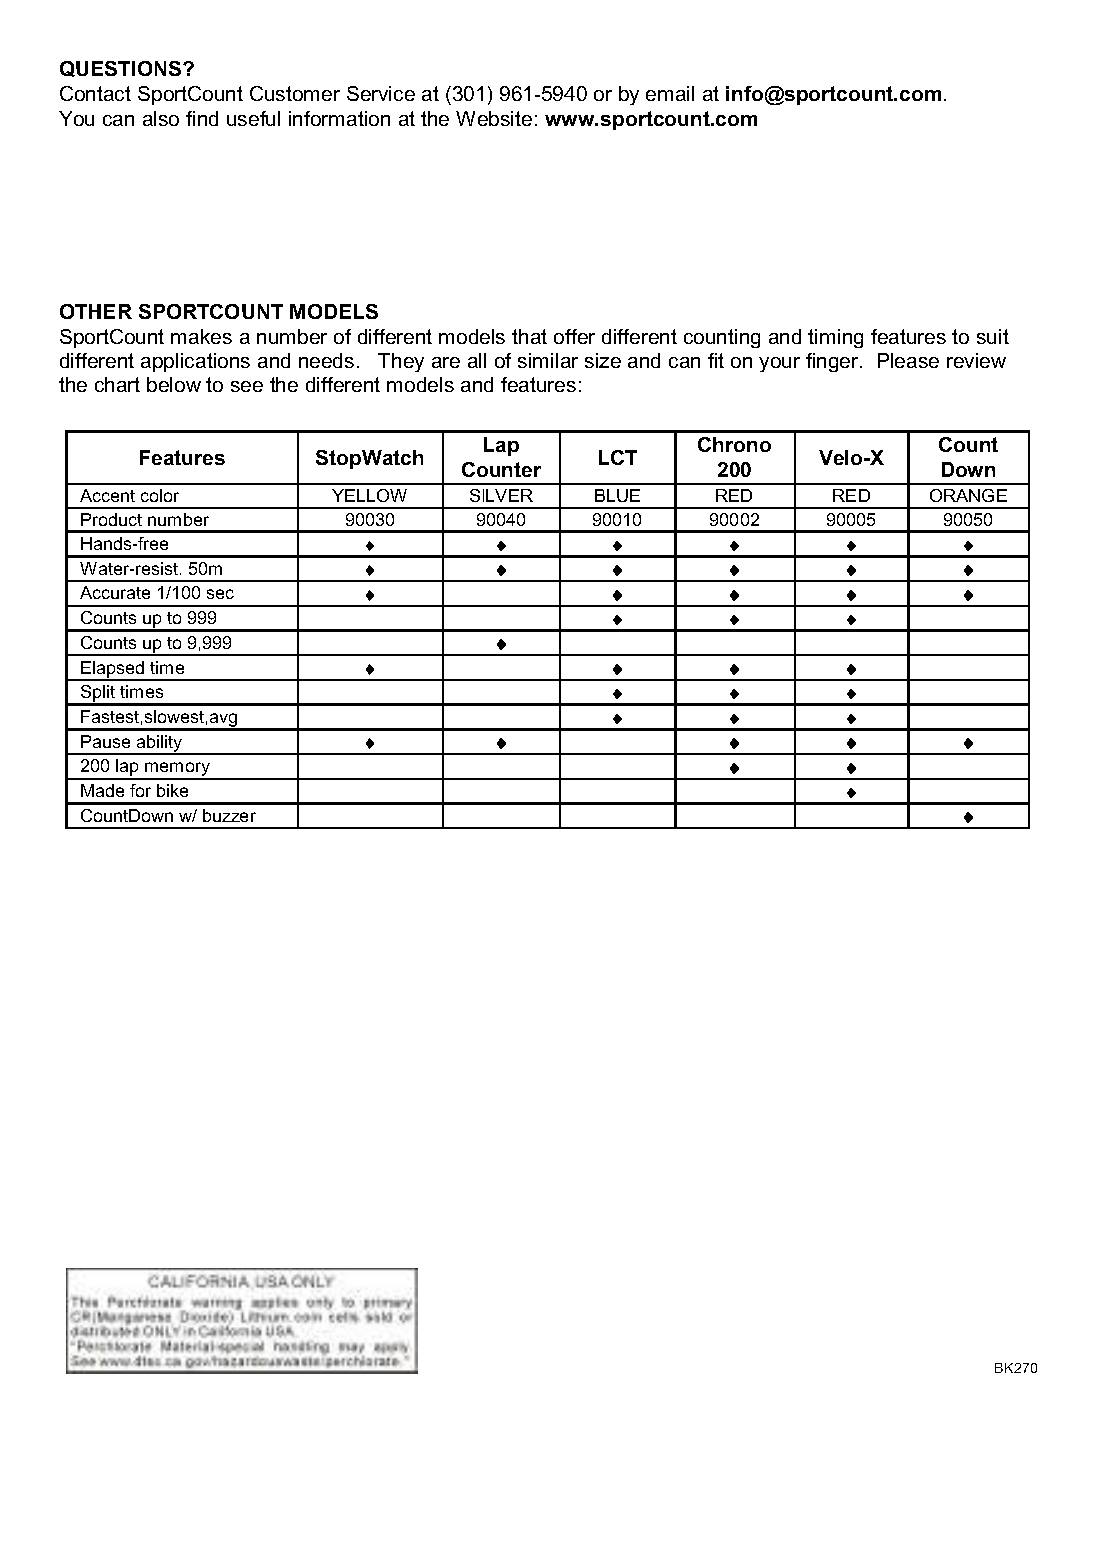 This screenshot has height=1552, width=1094. I want to click on buzzer, so click(229, 815).
